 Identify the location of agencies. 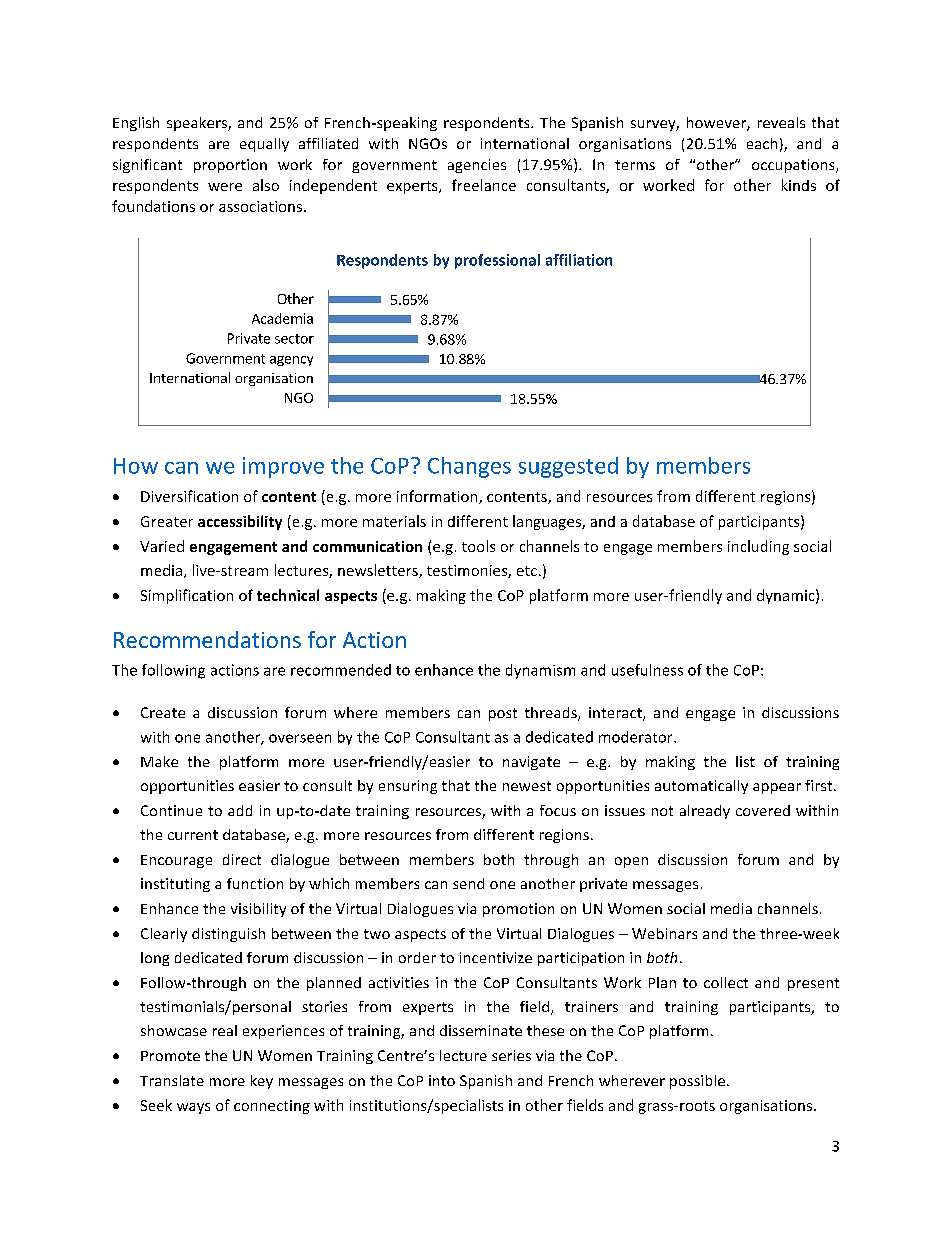
(477, 166).
